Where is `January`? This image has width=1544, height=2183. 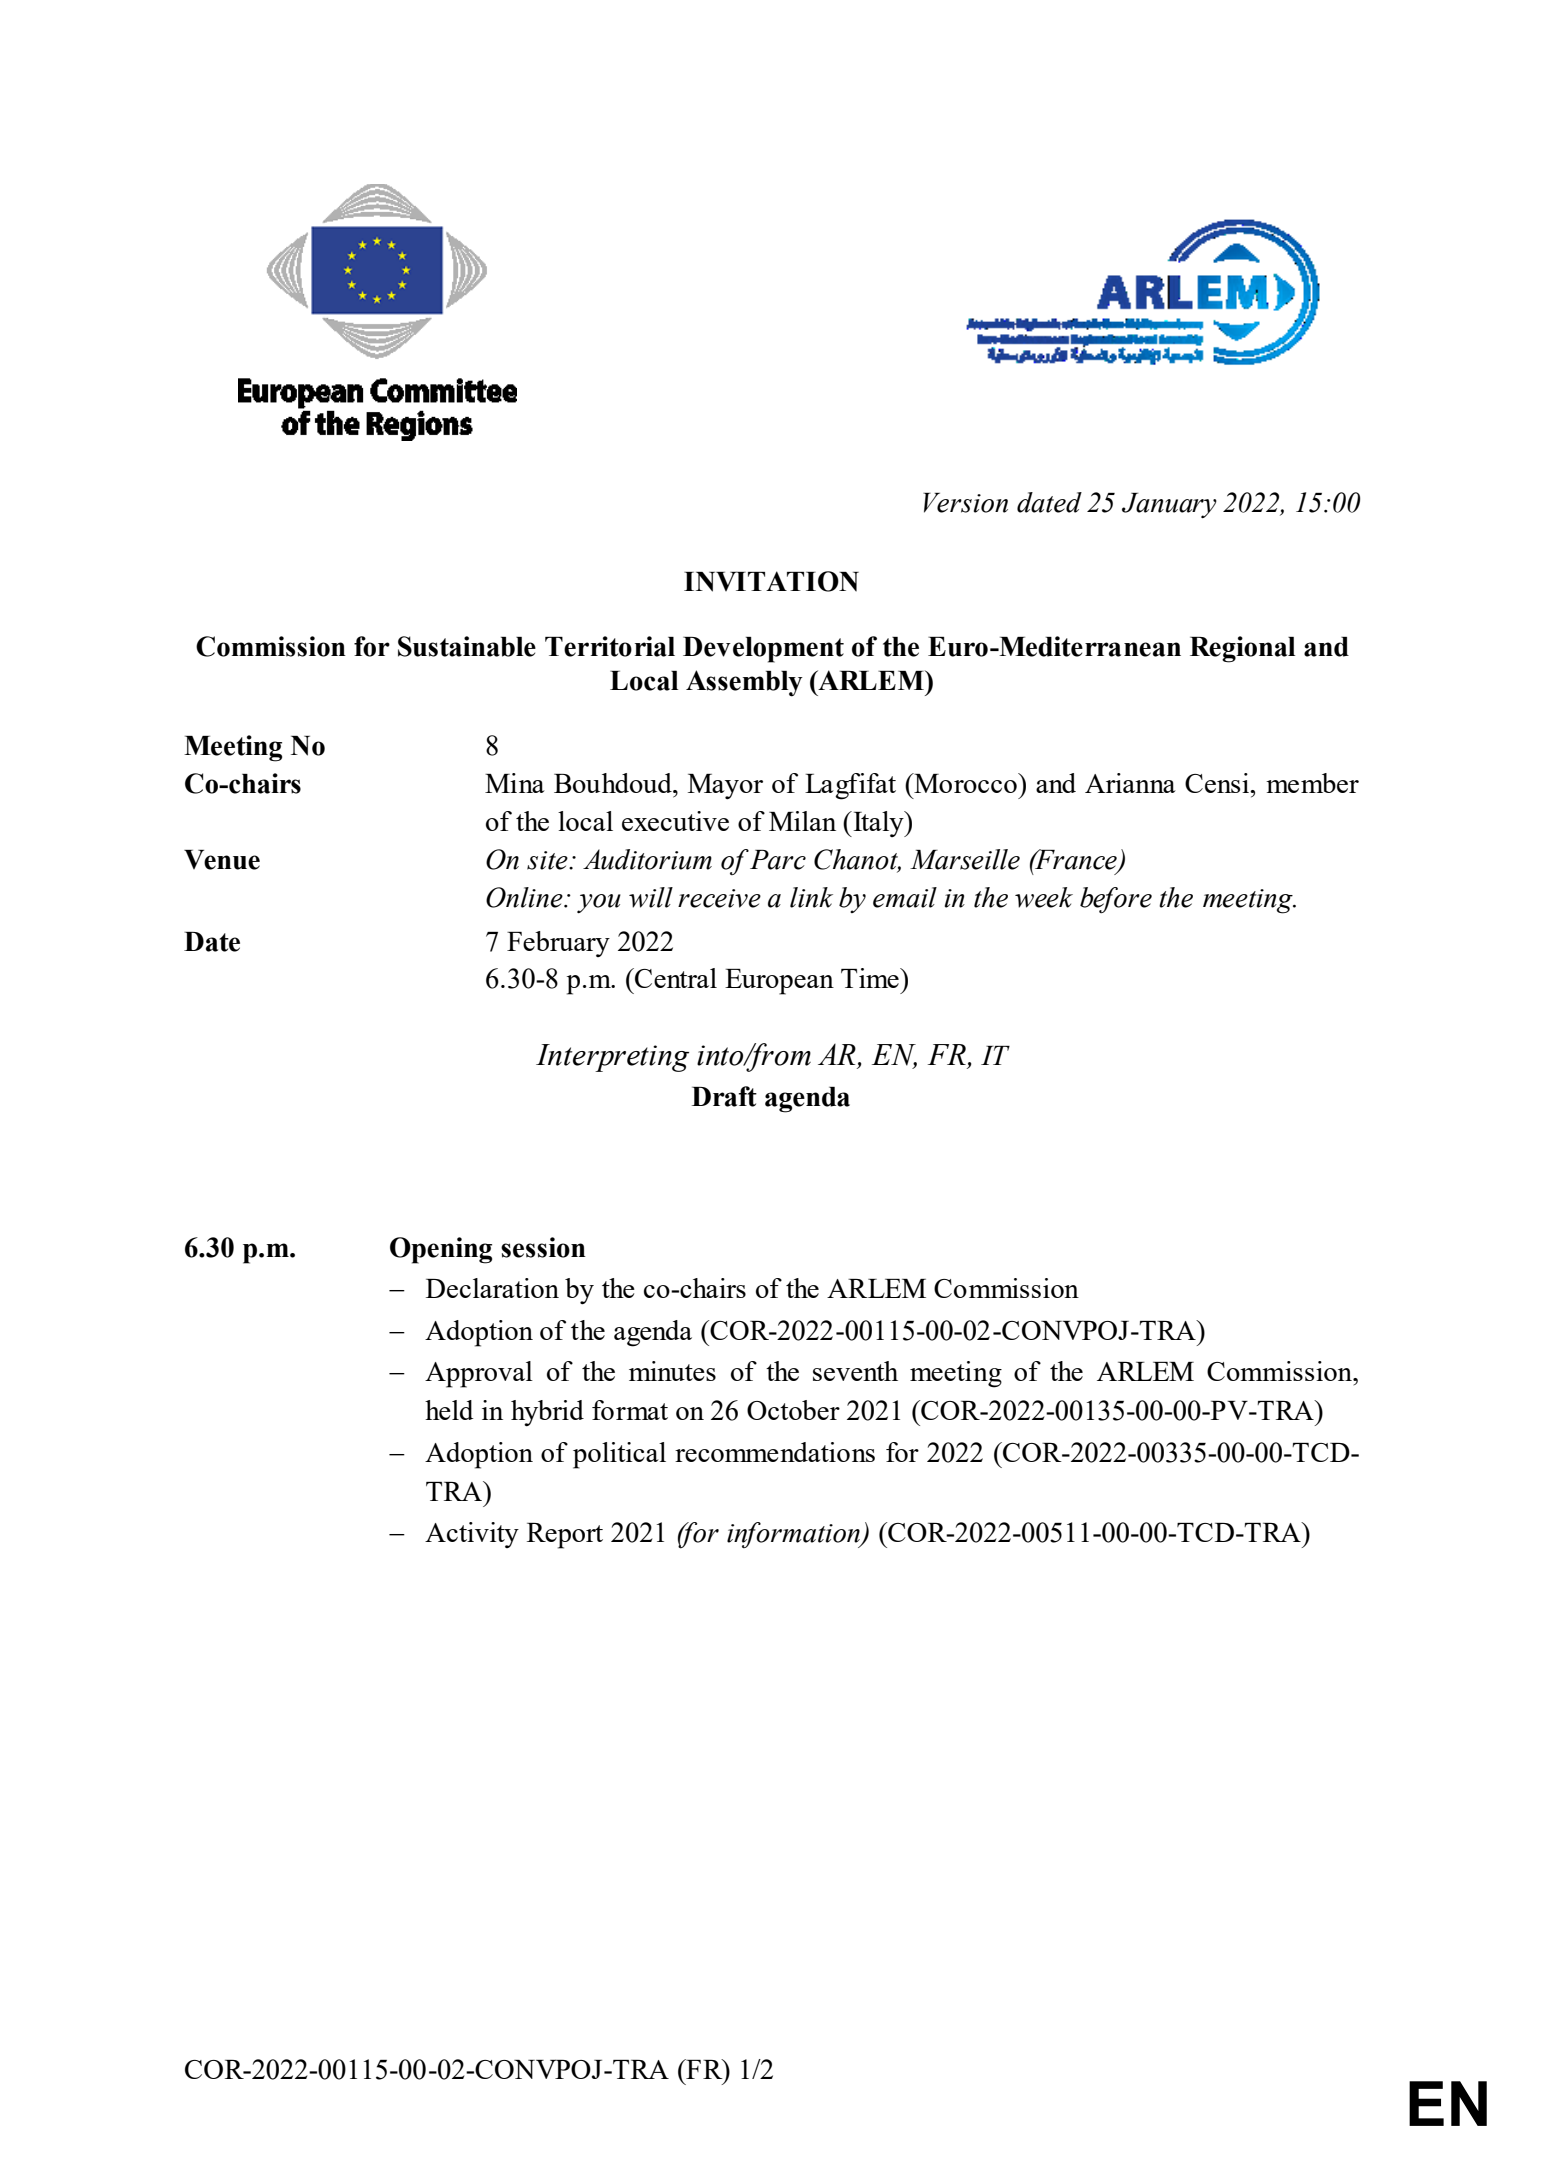 January is located at coordinates (1169, 505).
